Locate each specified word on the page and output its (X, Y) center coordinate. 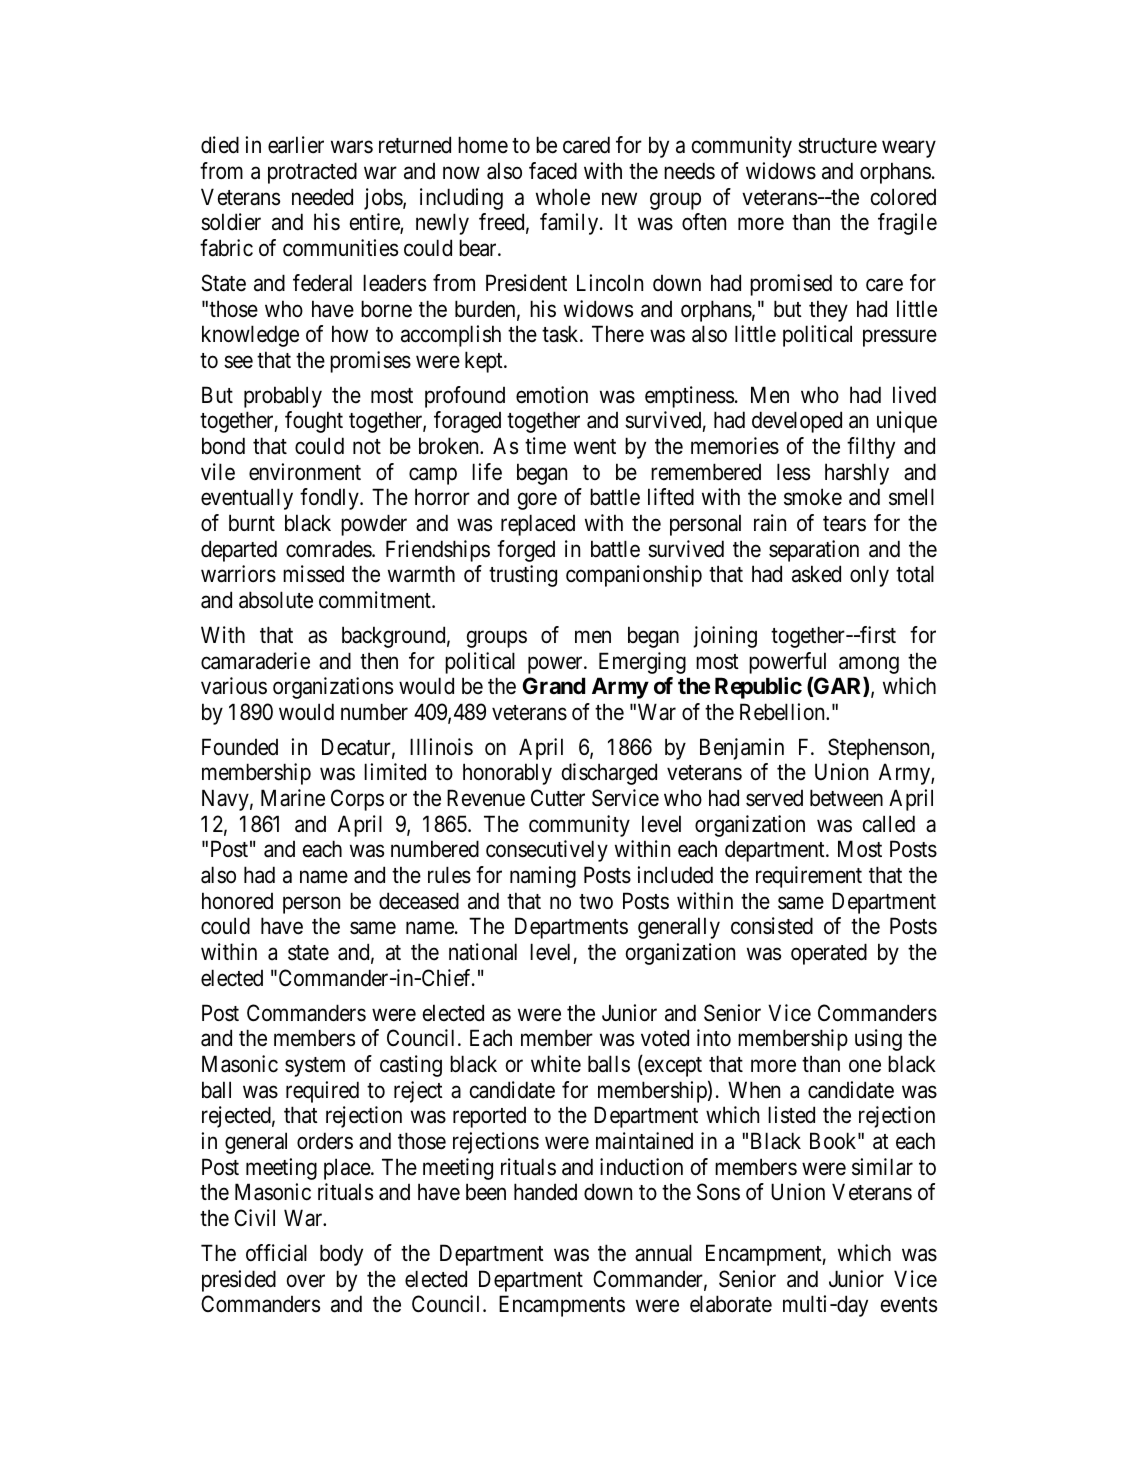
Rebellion (783, 712)
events (909, 1305)
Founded (240, 747)
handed (545, 1192)
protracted (312, 173)
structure (837, 146)
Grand (554, 685)
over (306, 1281)
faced (553, 171)
